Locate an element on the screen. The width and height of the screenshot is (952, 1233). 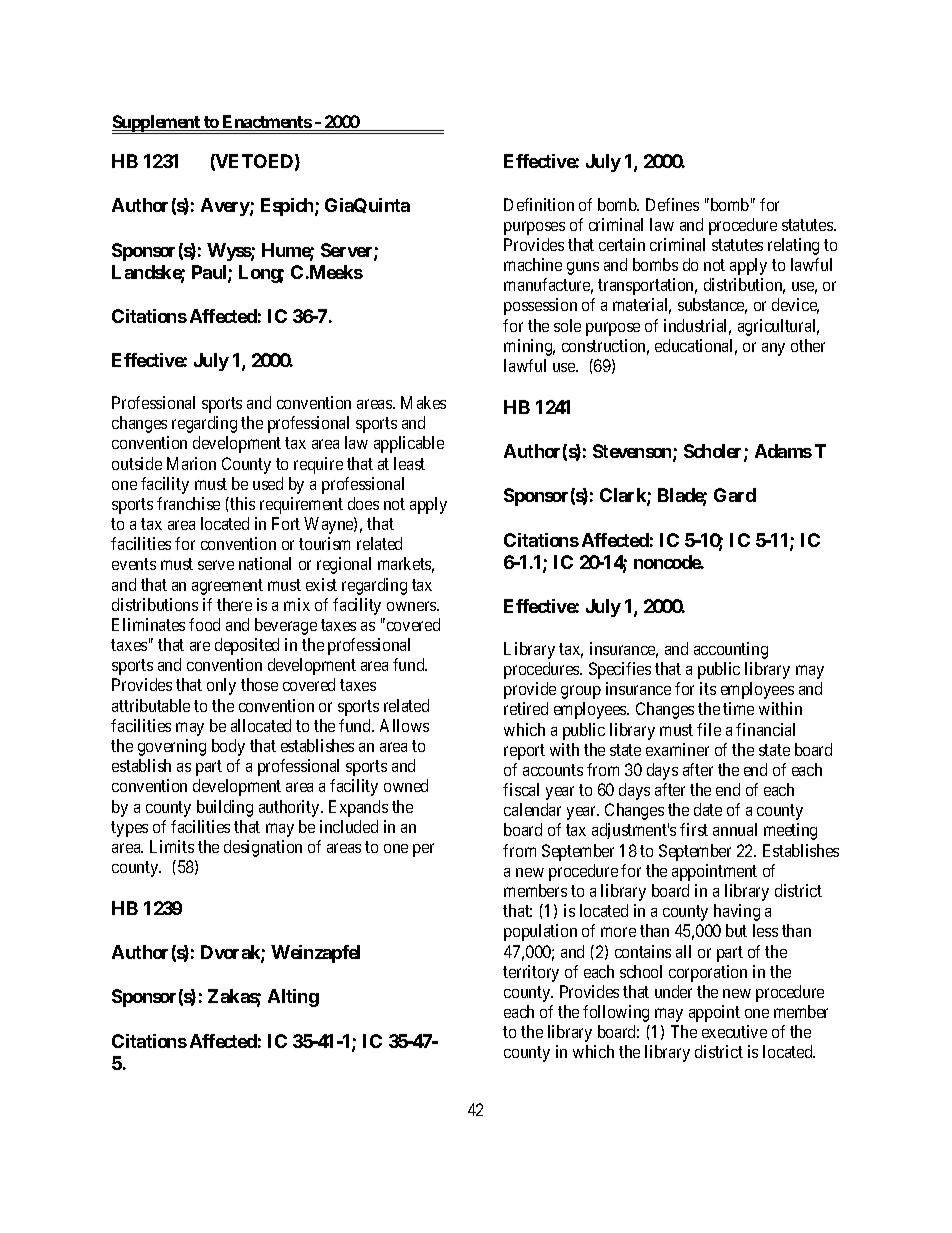
Definition is located at coordinates (539, 204).
